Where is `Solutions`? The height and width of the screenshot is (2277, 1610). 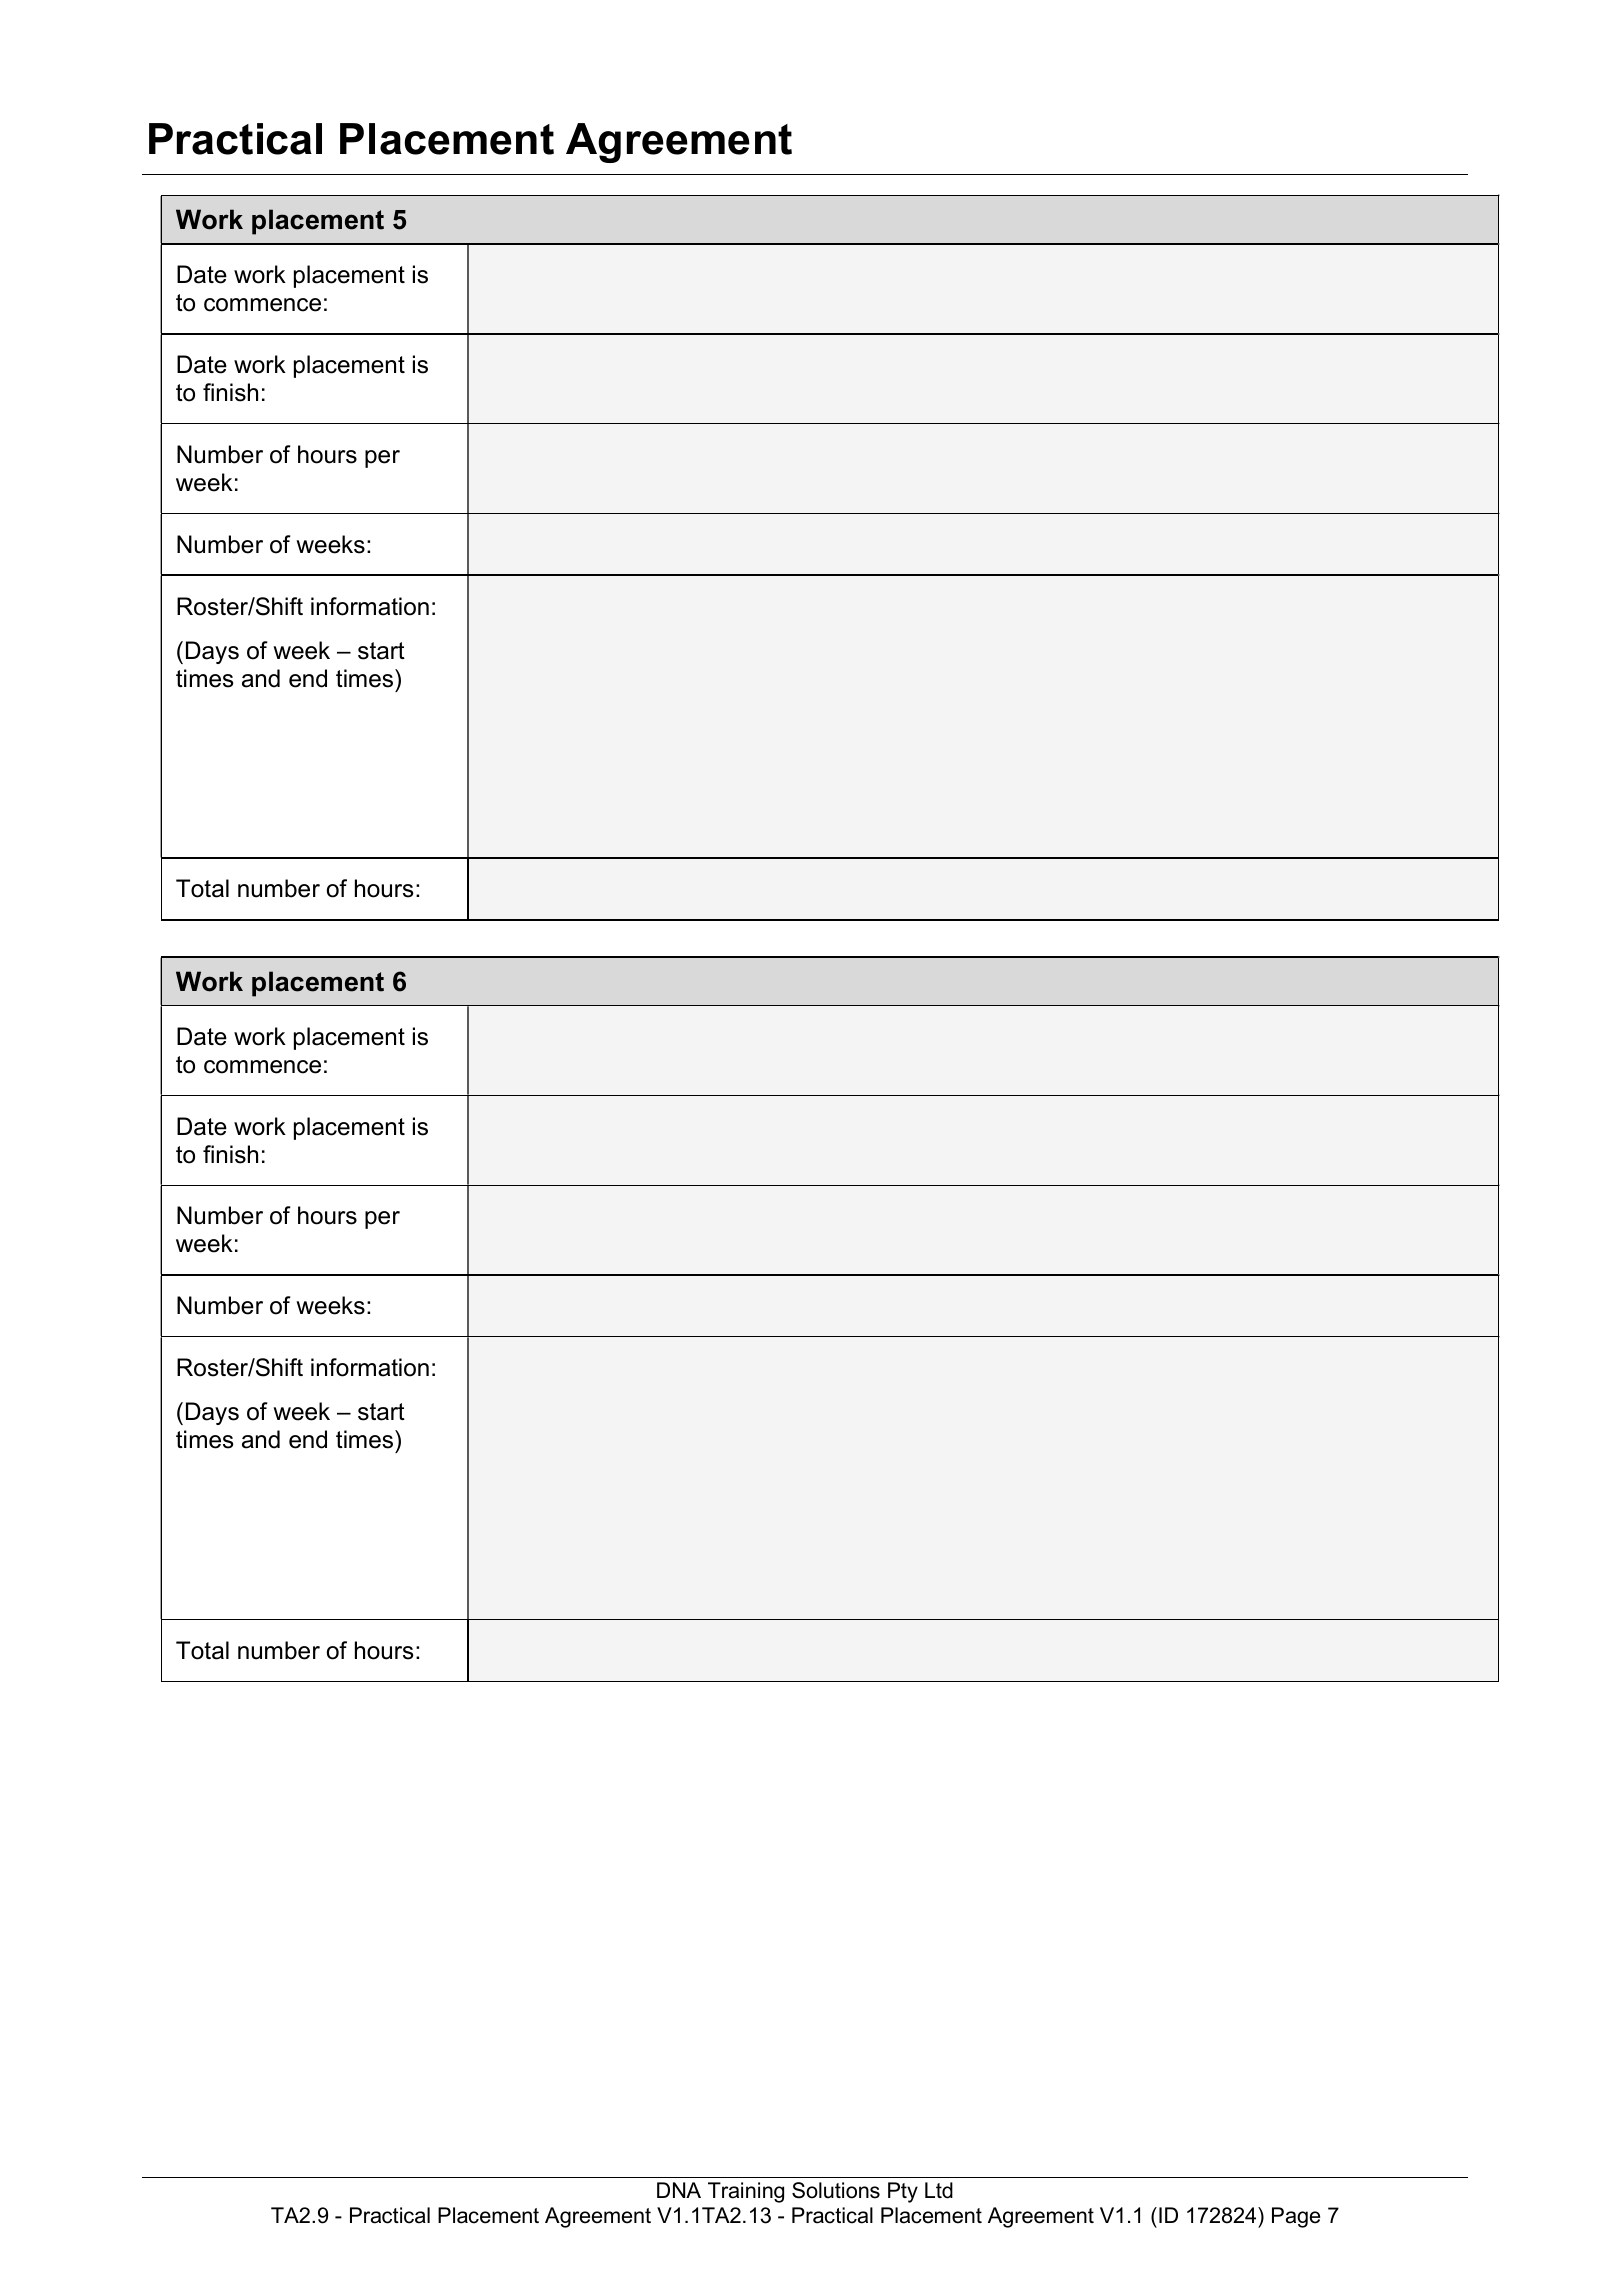 Solutions is located at coordinates (836, 2190).
